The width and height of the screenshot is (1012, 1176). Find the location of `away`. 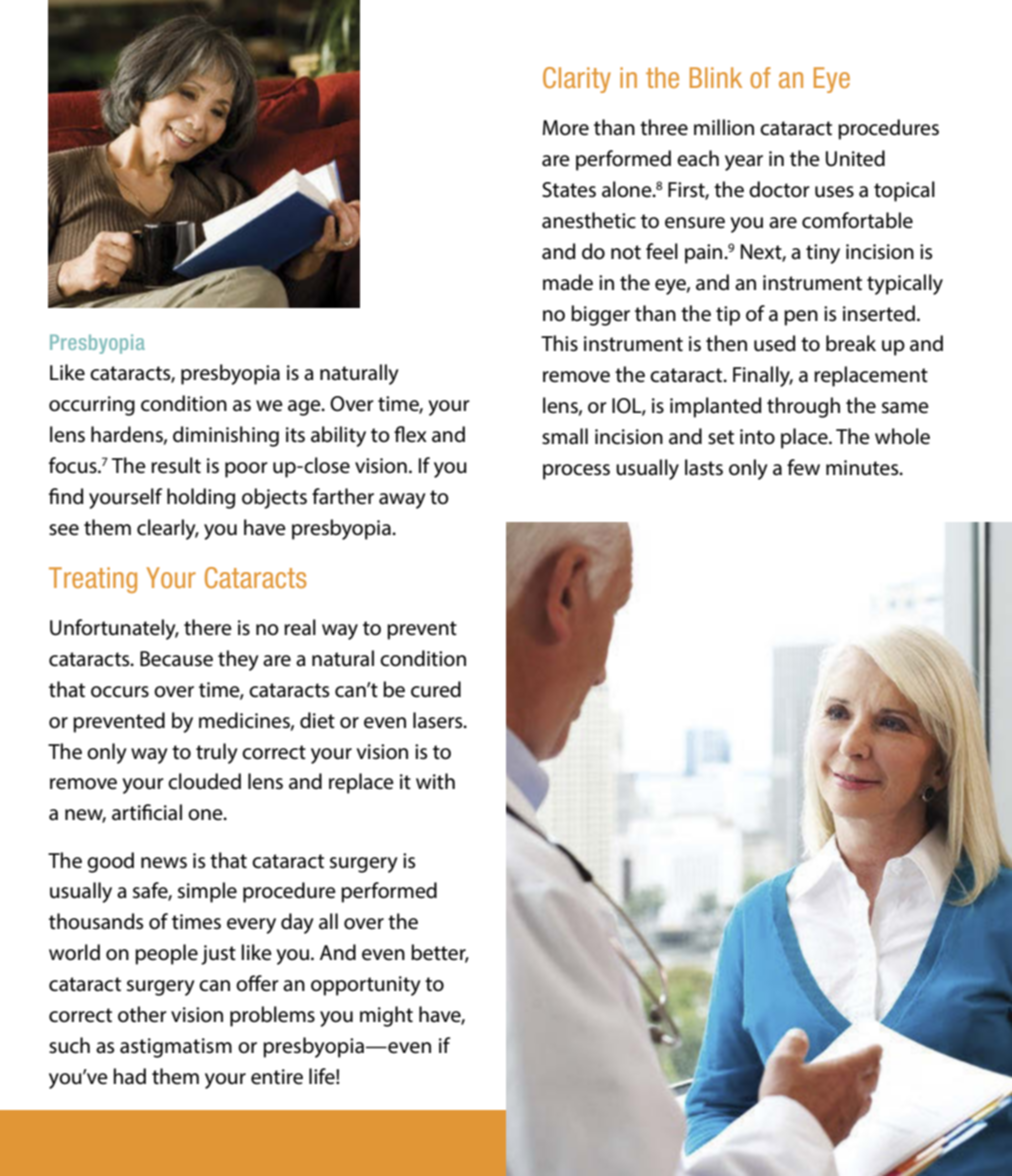

away is located at coordinates (402, 501).
